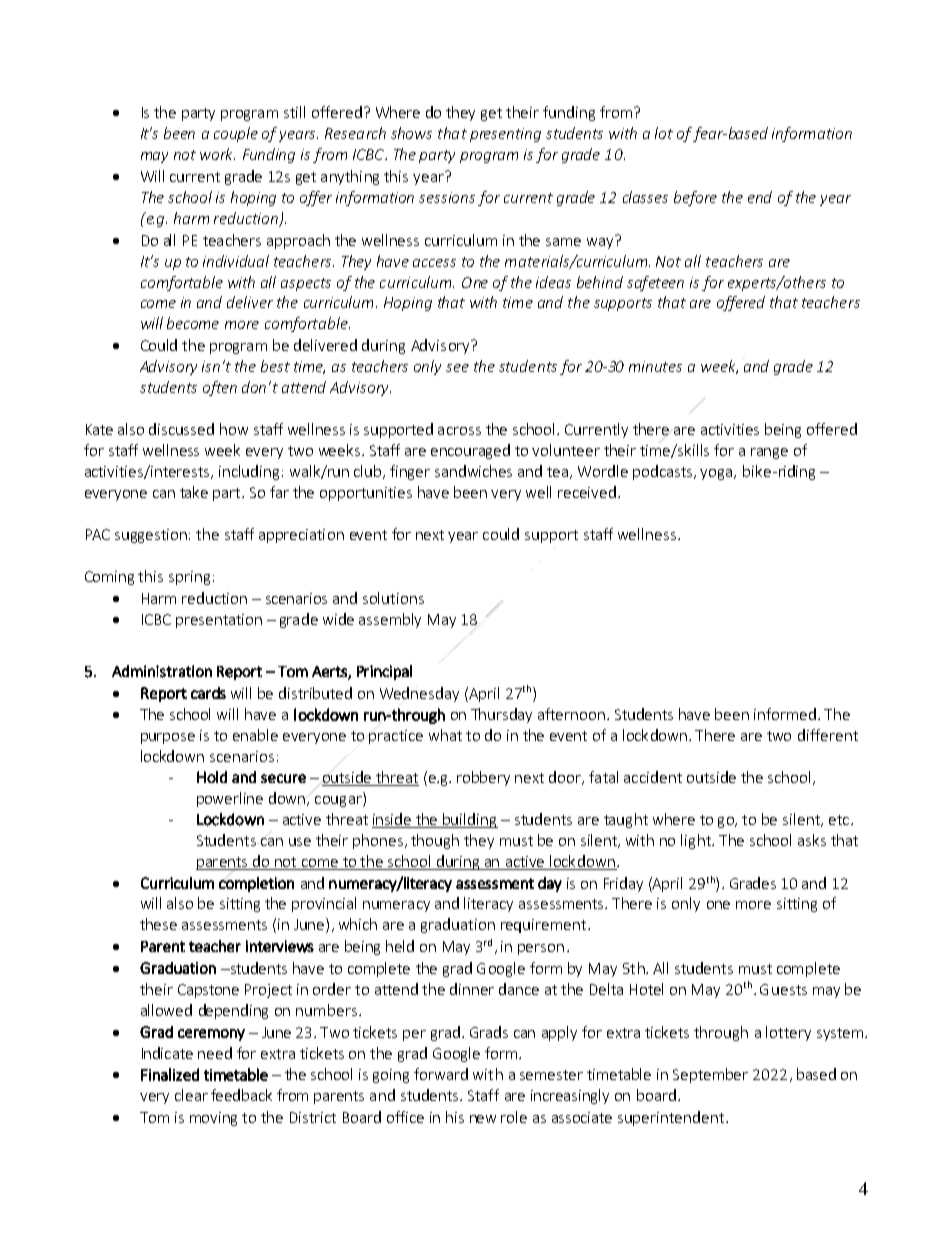  Describe the element at coordinates (695, 198) in the image. I see `before` at that location.
